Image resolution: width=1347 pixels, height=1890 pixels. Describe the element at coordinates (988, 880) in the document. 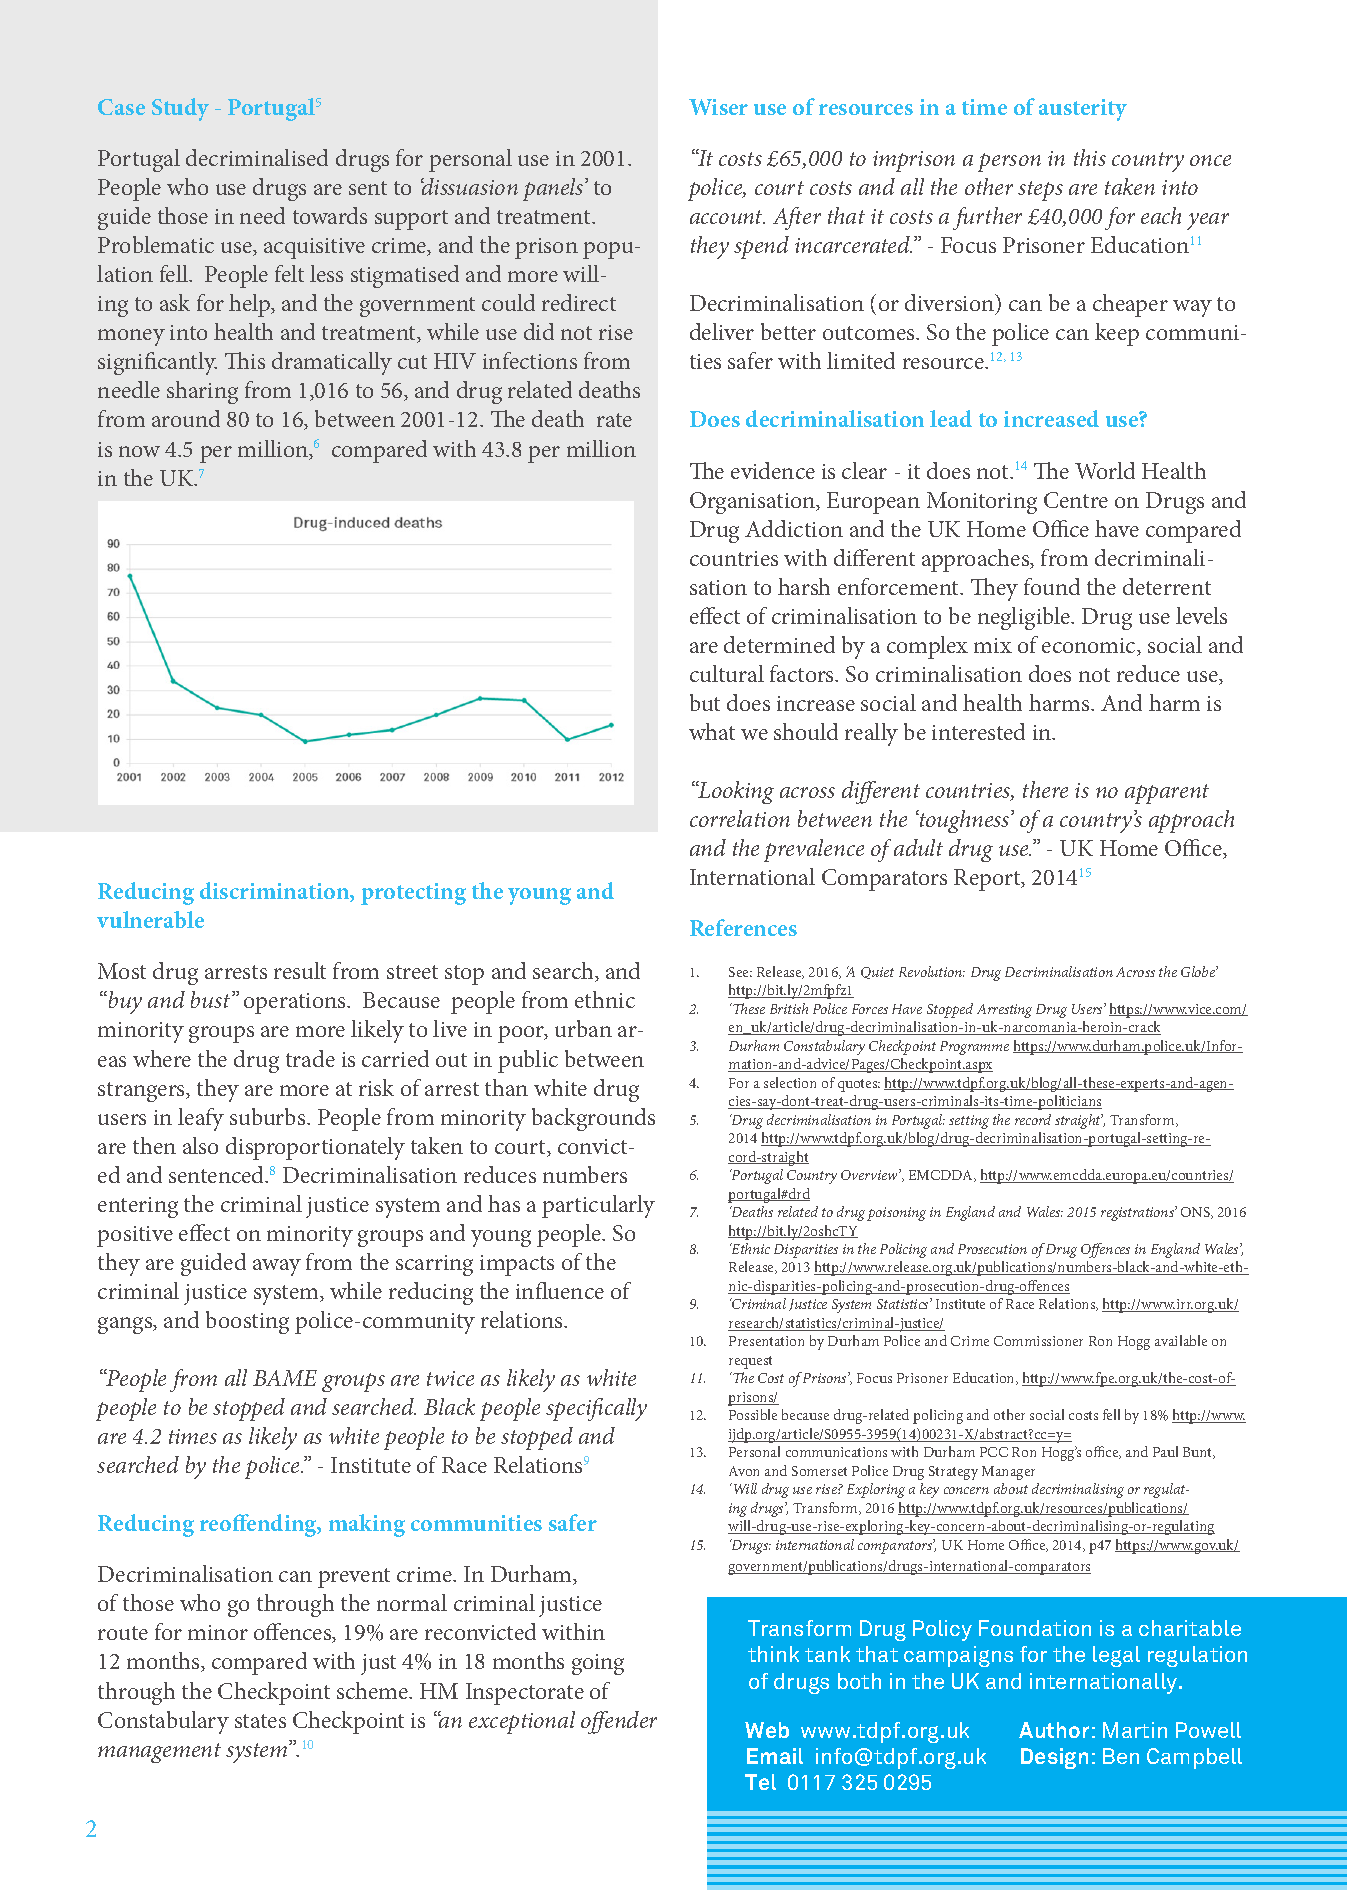

I see `Report` at that location.
